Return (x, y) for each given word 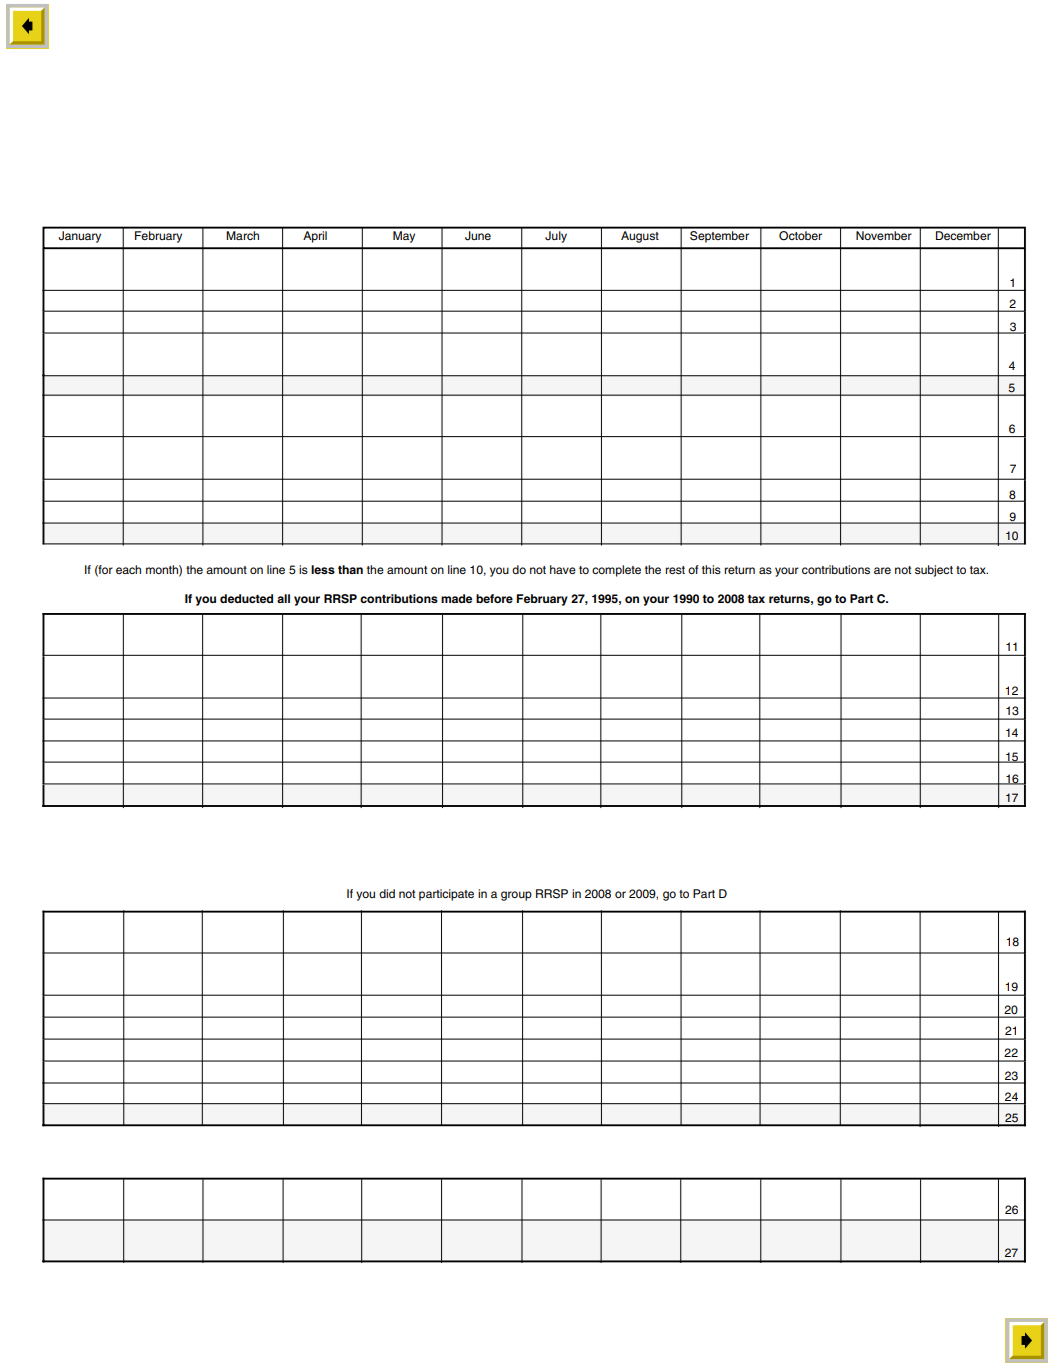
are (882, 570)
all (283, 598)
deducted (246, 598)
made (456, 598)
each (128, 569)
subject (934, 571)
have (563, 569)
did (387, 893)
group (516, 896)
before (494, 598)
